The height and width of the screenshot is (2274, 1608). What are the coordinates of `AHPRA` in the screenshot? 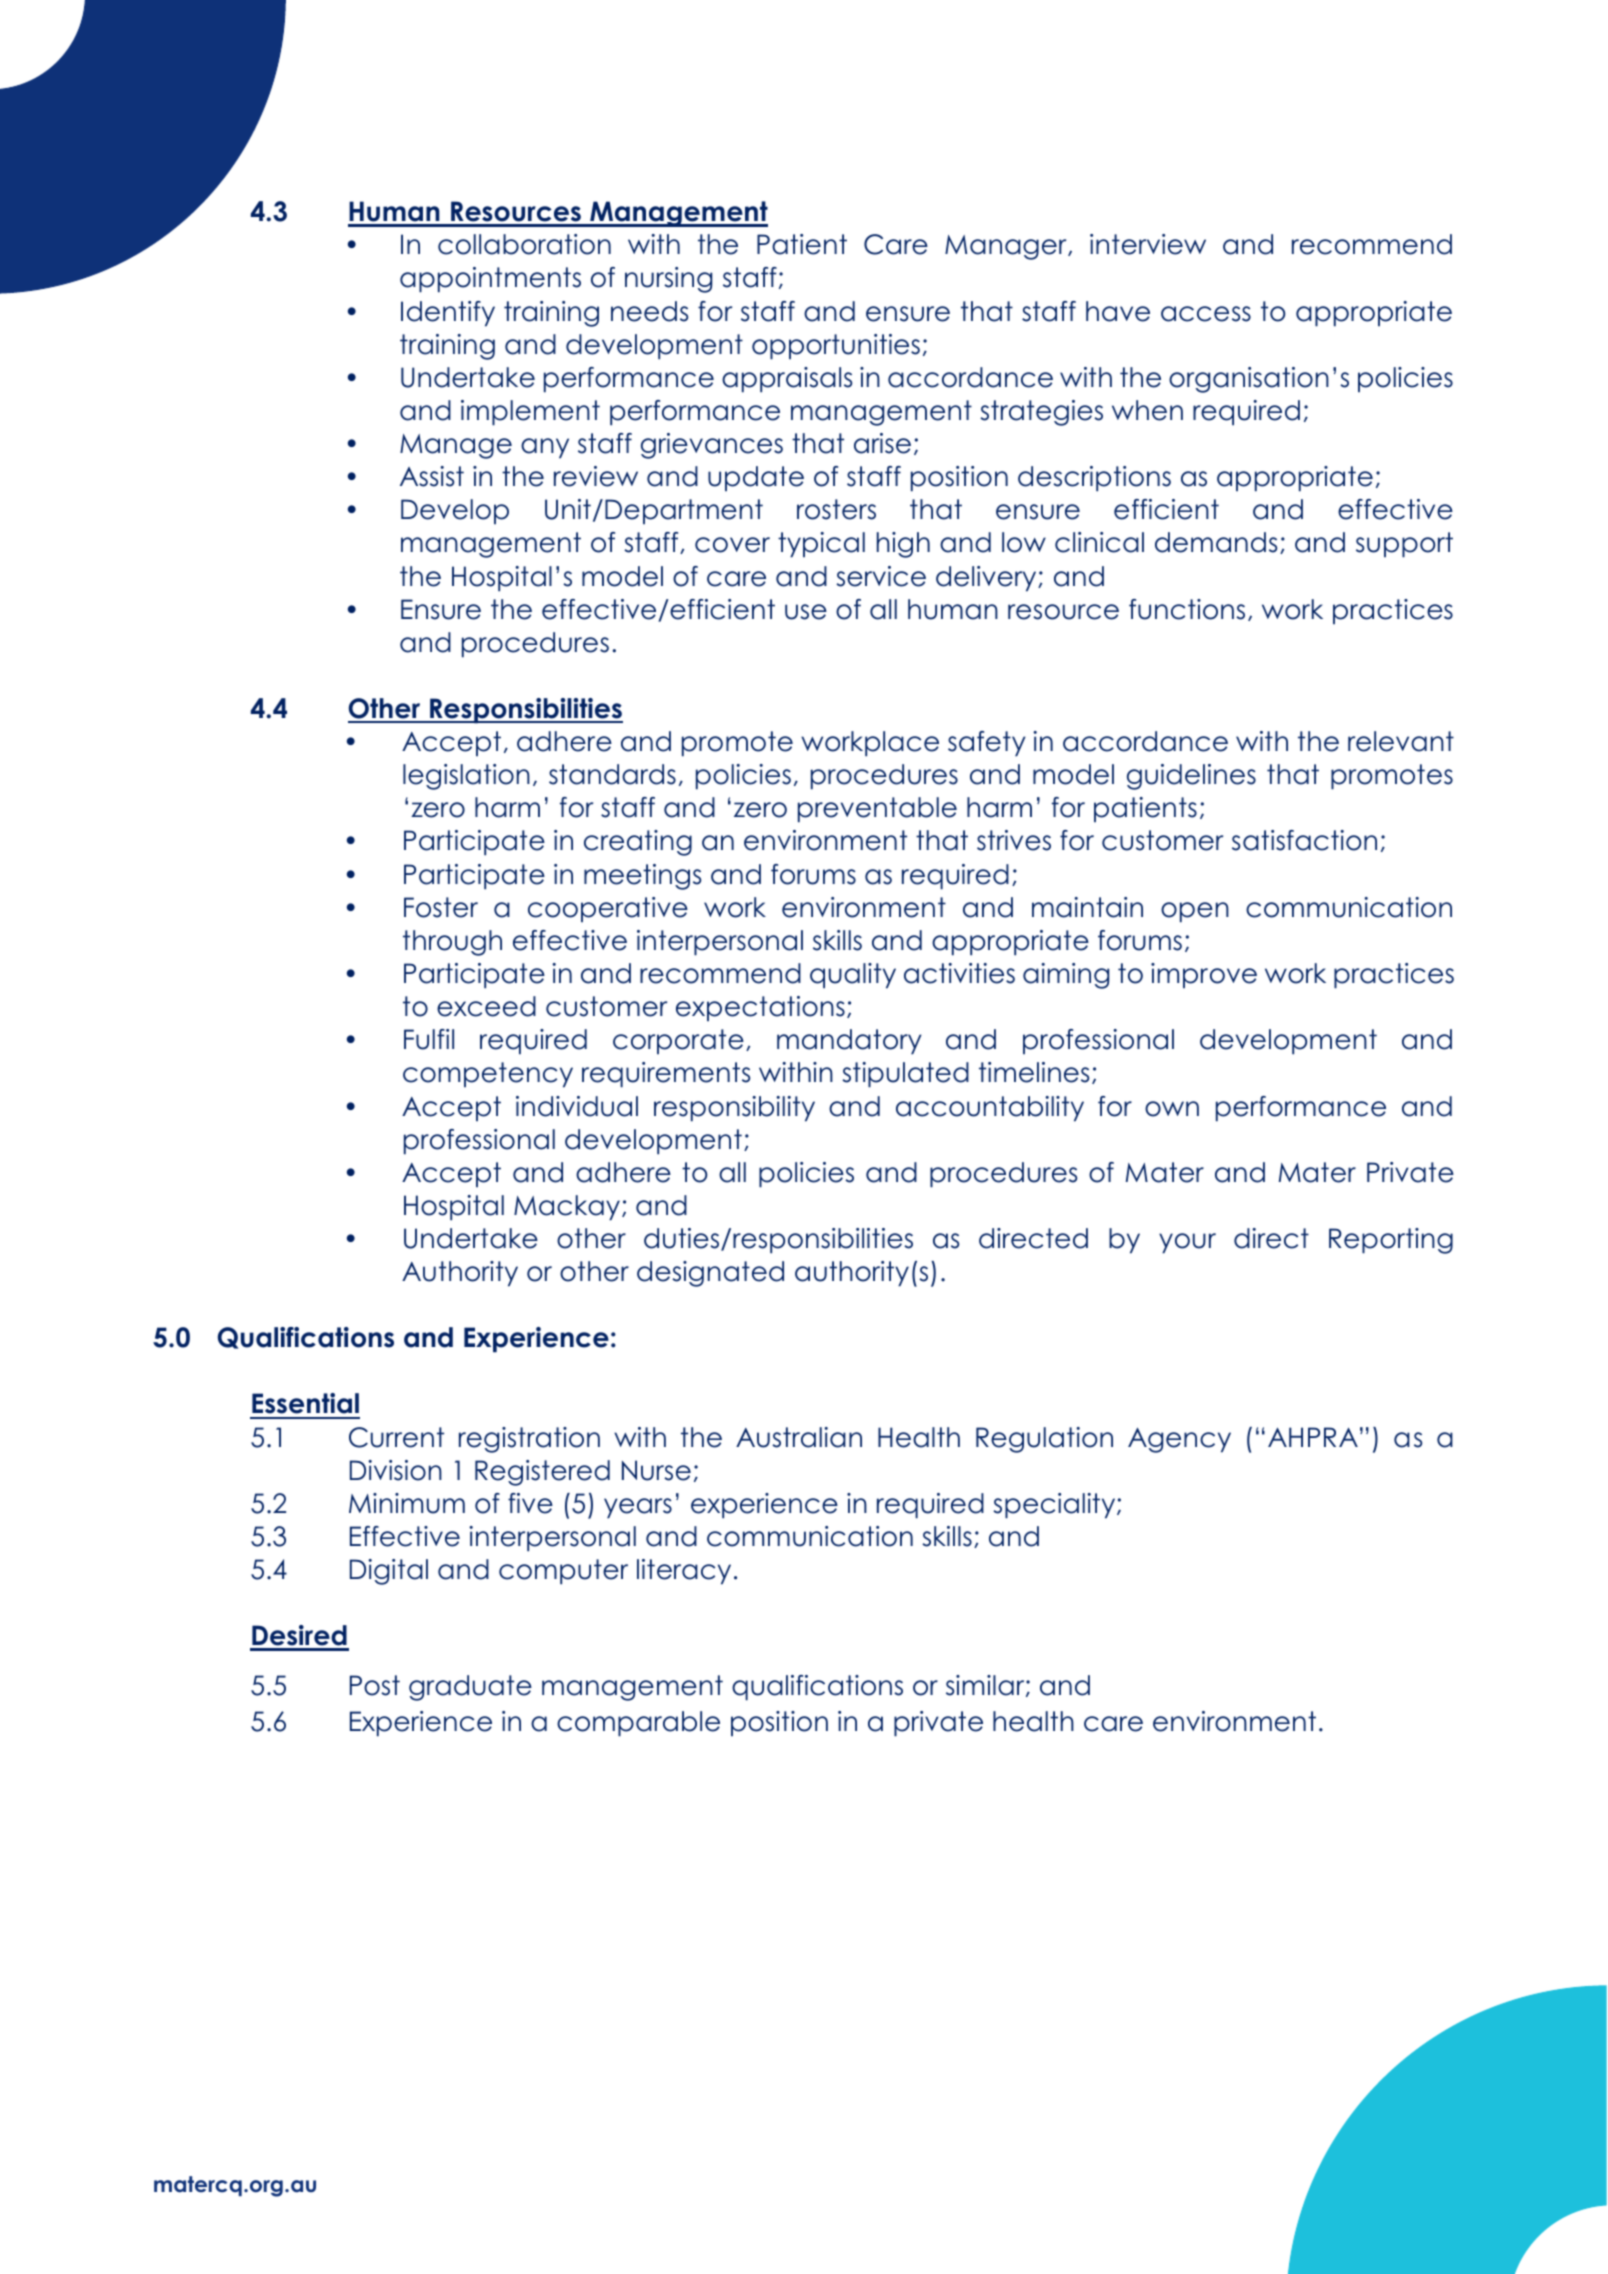 It's located at (1313, 1437).
